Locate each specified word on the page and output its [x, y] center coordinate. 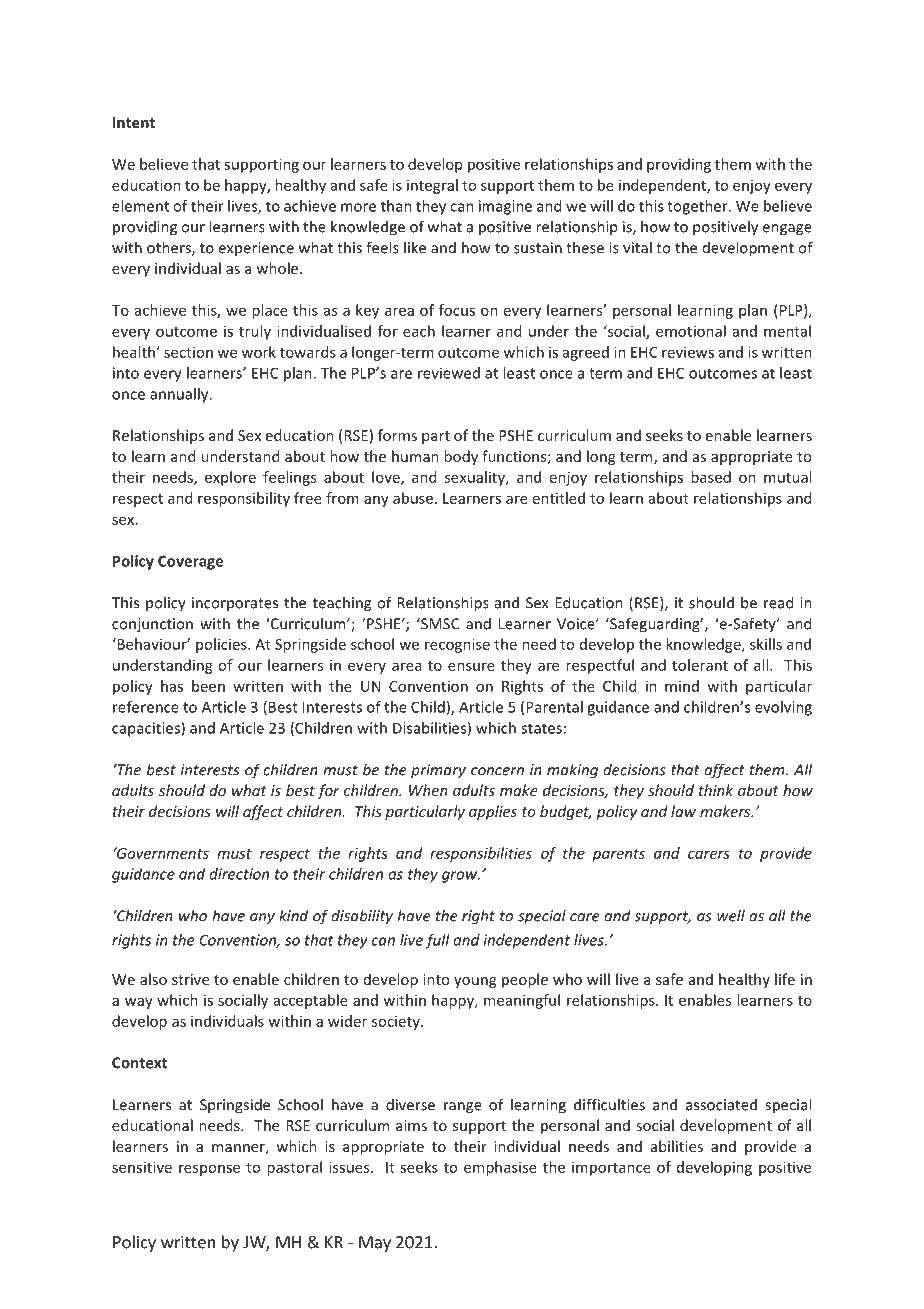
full [438, 941]
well [731, 915]
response [209, 1170]
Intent [134, 122]
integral [432, 186]
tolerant [700, 665]
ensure [471, 666]
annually [180, 395]
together [698, 207]
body [461, 457]
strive [190, 979]
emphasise [500, 1168]
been [208, 686]
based [711, 477]
